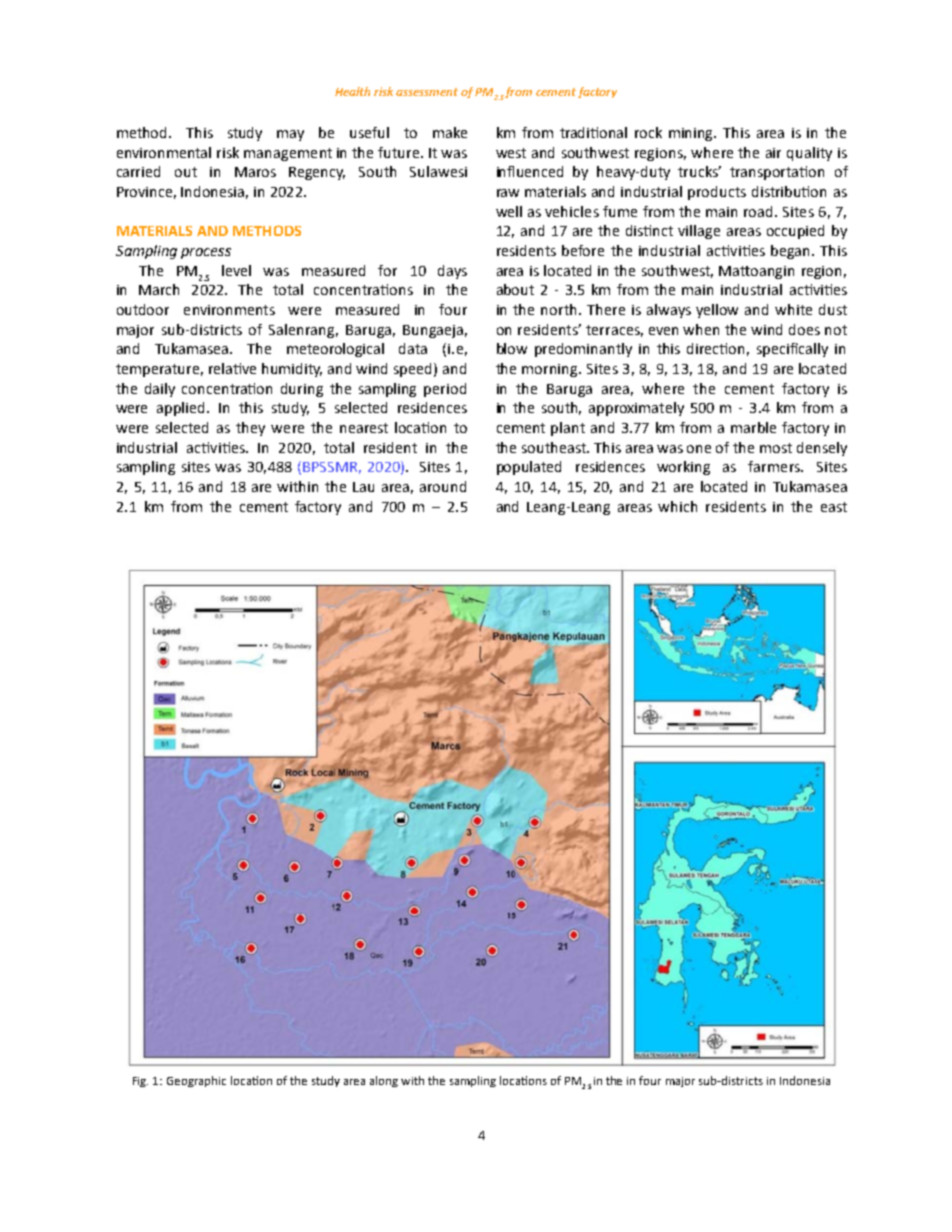 The image size is (952, 1232). What do you see at coordinates (363, 487) in the image?
I see `Lau` at bounding box center [363, 487].
